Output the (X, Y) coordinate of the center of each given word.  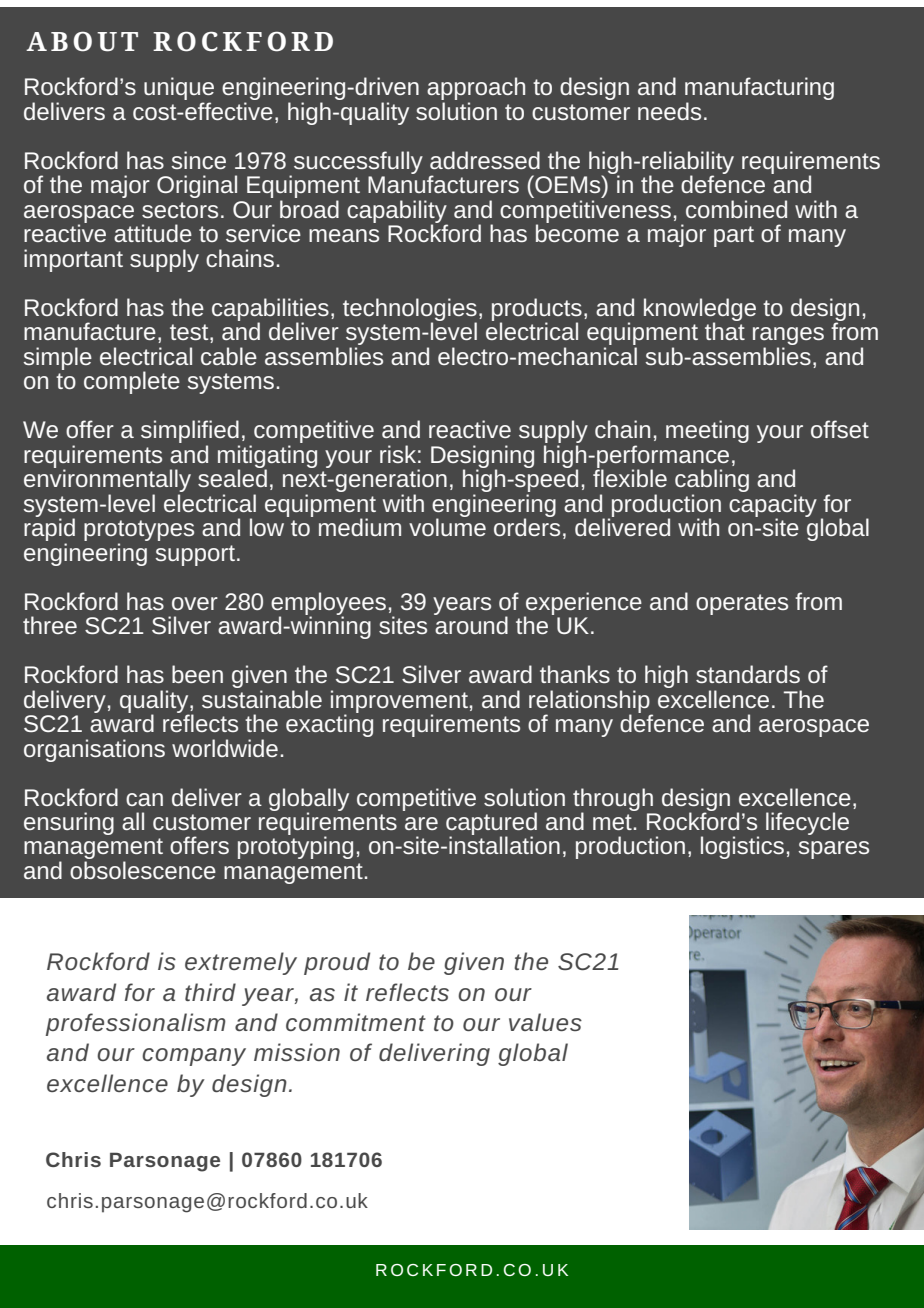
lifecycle (807, 823)
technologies (410, 310)
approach (476, 90)
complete (132, 382)
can (144, 799)
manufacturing (759, 90)
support (195, 555)
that (725, 330)
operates (742, 604)
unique (179, 90)
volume (447, 526)
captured (491, 824)
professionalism (136, 1024)
